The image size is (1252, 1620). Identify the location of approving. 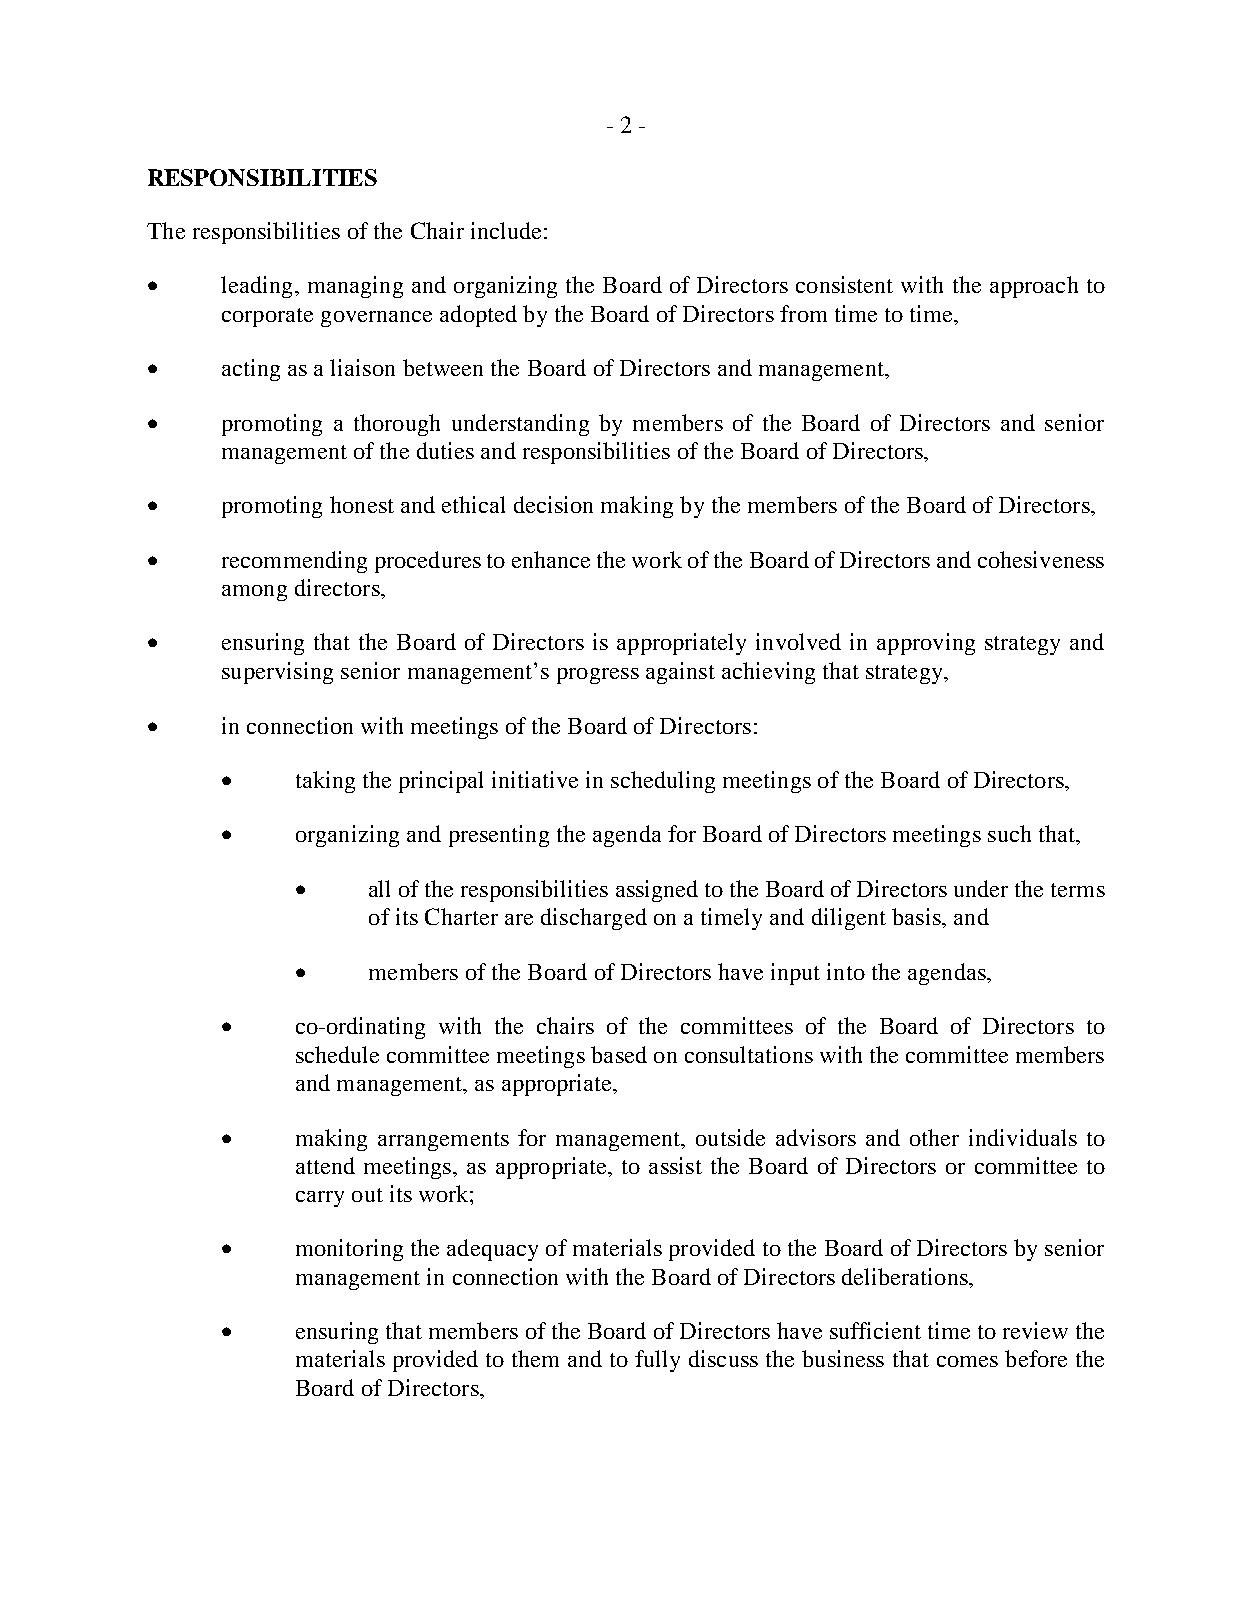
(926, 644).
